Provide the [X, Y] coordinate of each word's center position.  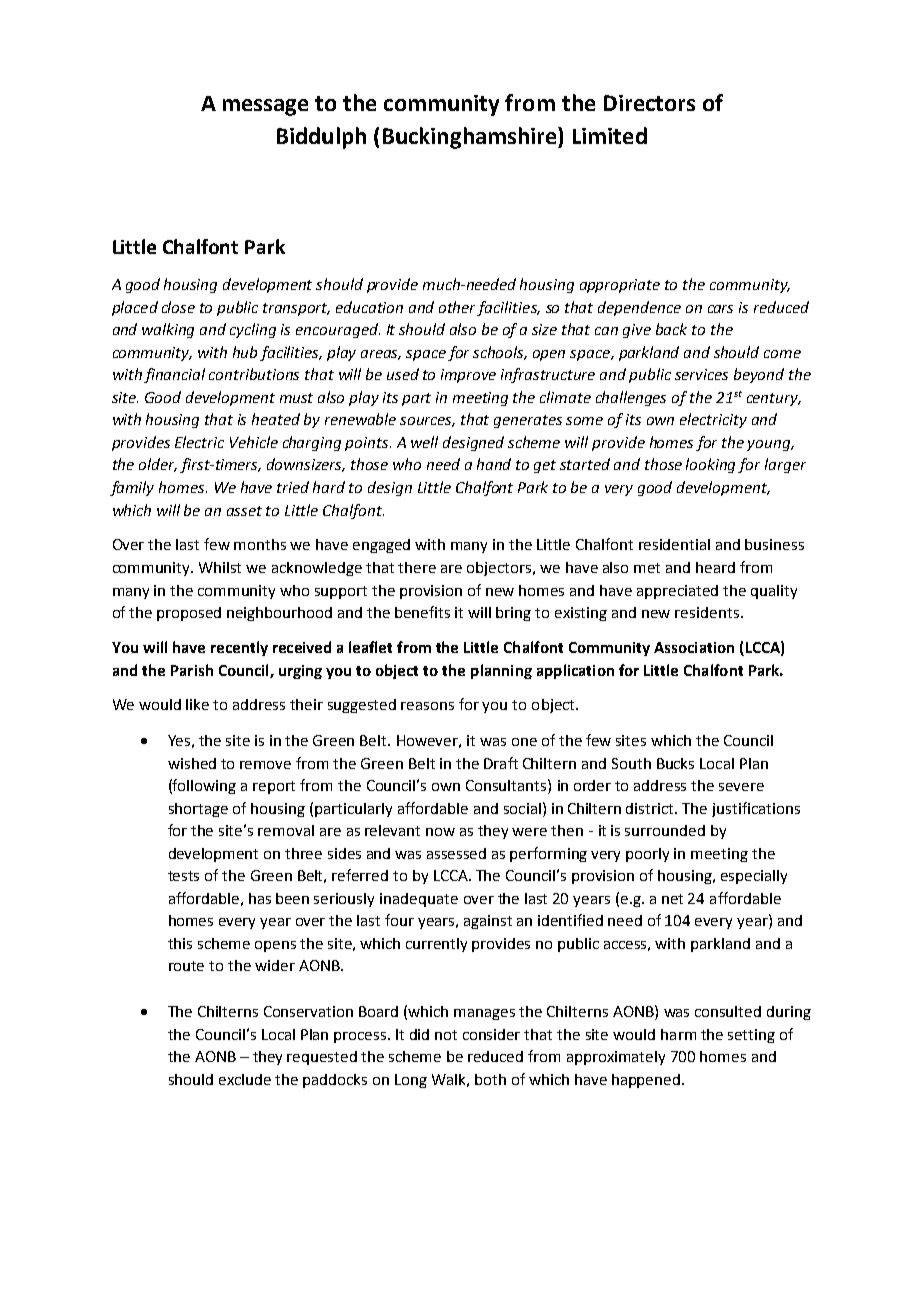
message [265, 107]
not [446, 1035]
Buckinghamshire [471, 138]
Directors [649, 103]
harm [678, 1034]
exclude [245, 1079]
